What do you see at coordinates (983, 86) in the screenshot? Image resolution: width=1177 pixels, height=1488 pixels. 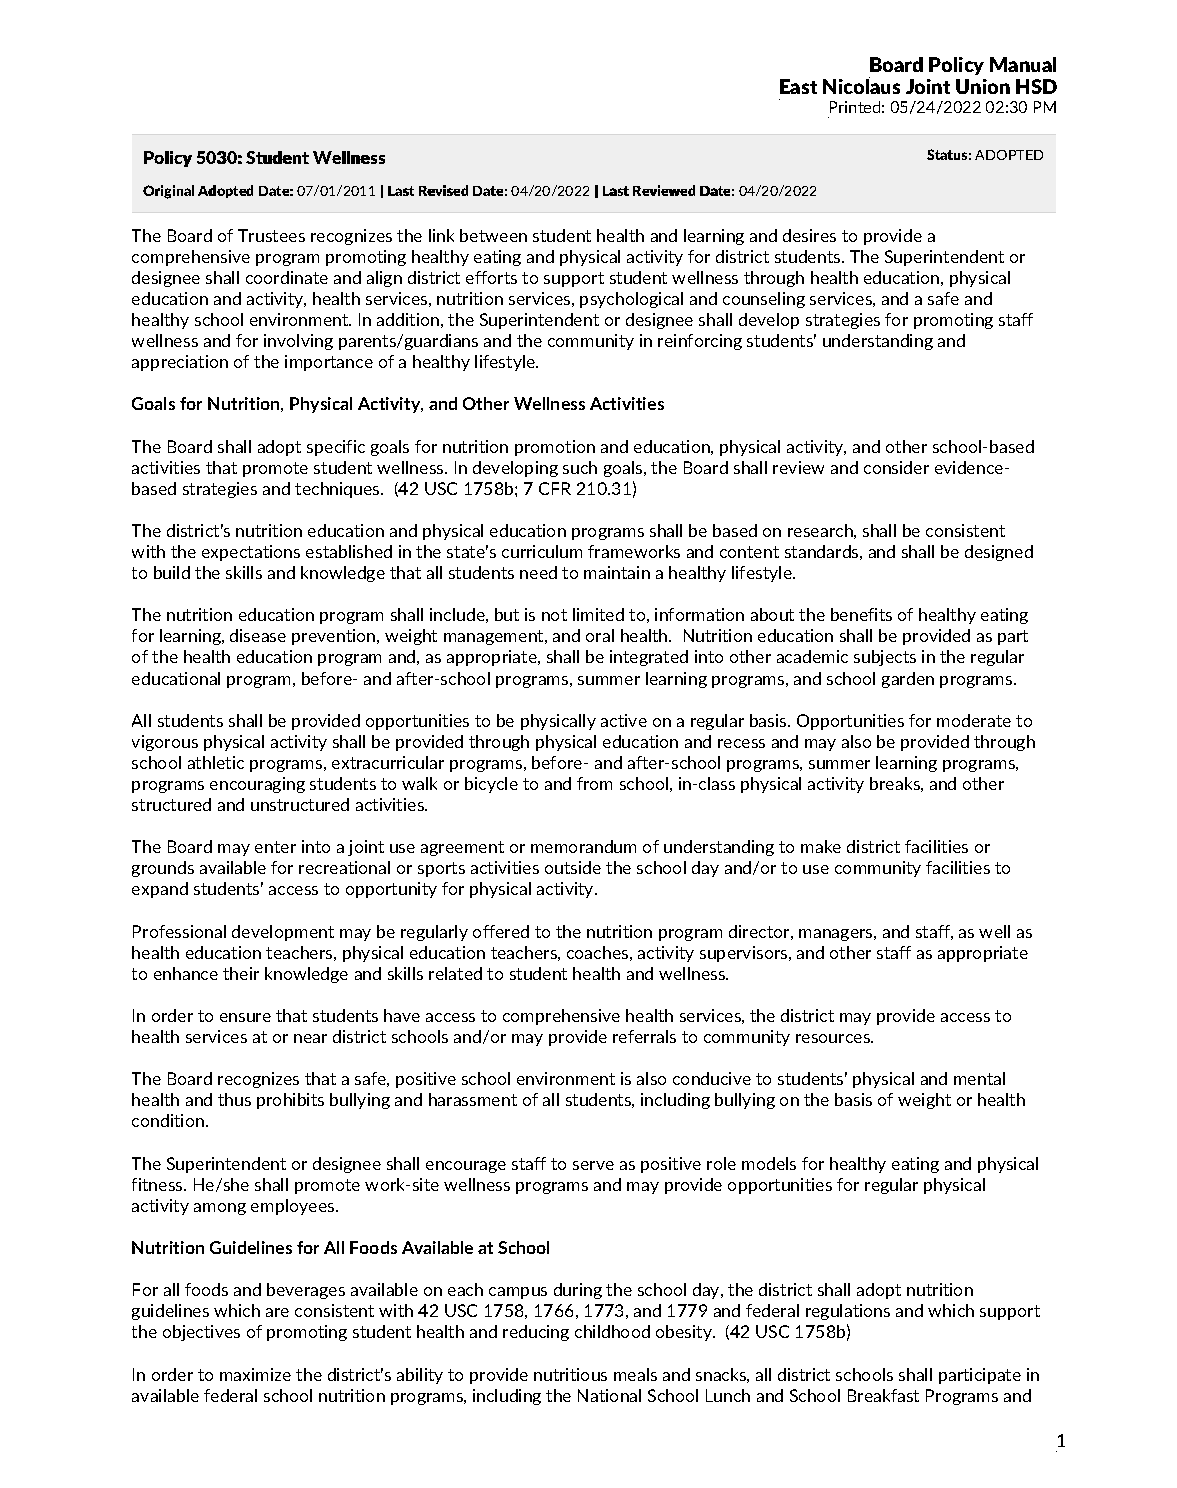 I see `Union` at bounding box center [983, 86].
